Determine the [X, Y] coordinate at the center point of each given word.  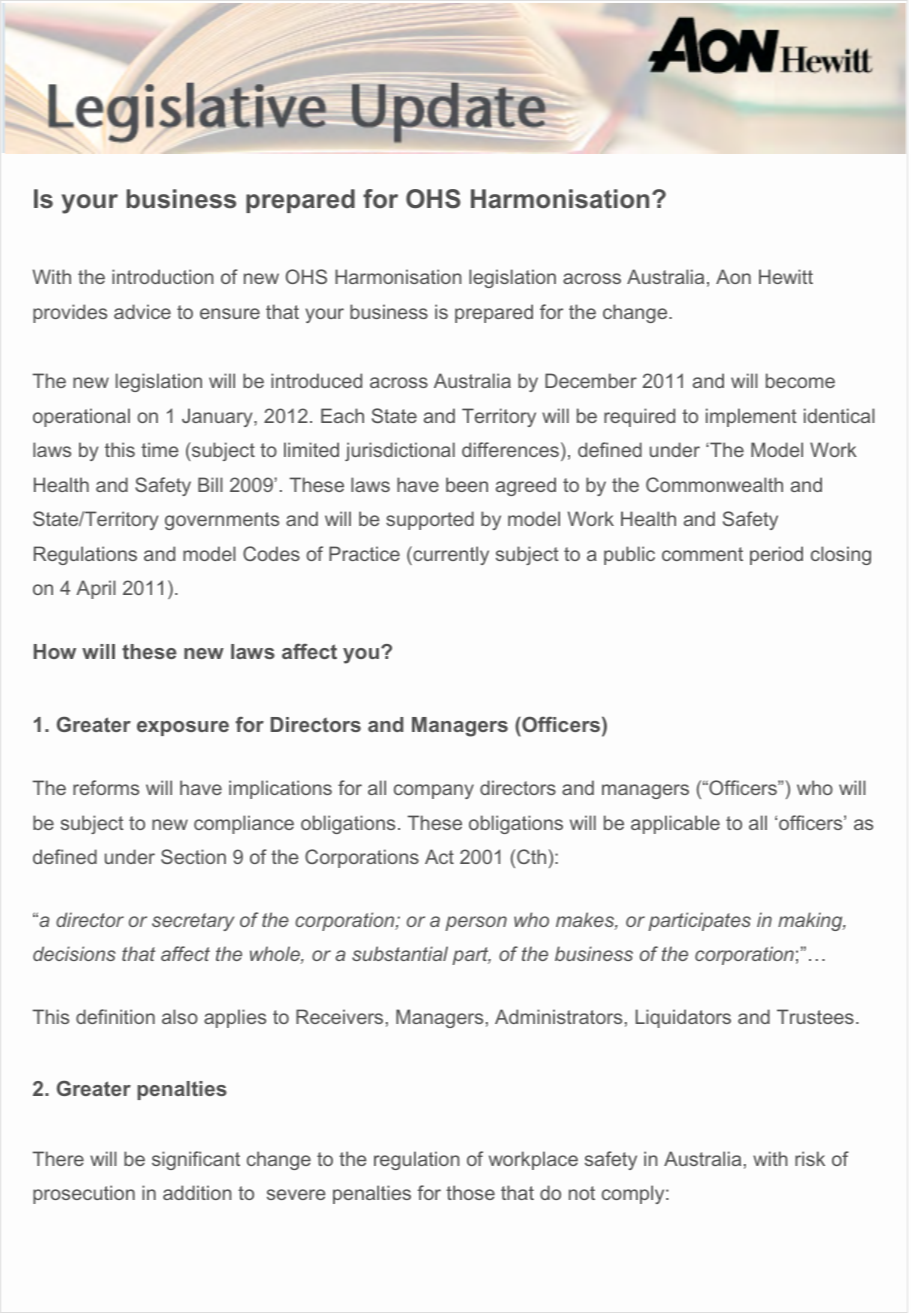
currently [450, 555]
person [476, 923]
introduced [316, 380]
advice [142, 311]
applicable [675, 824]
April [96, 589]
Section [193, 856]
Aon [733, 276]
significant [196, 1160]
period [776, 555]
